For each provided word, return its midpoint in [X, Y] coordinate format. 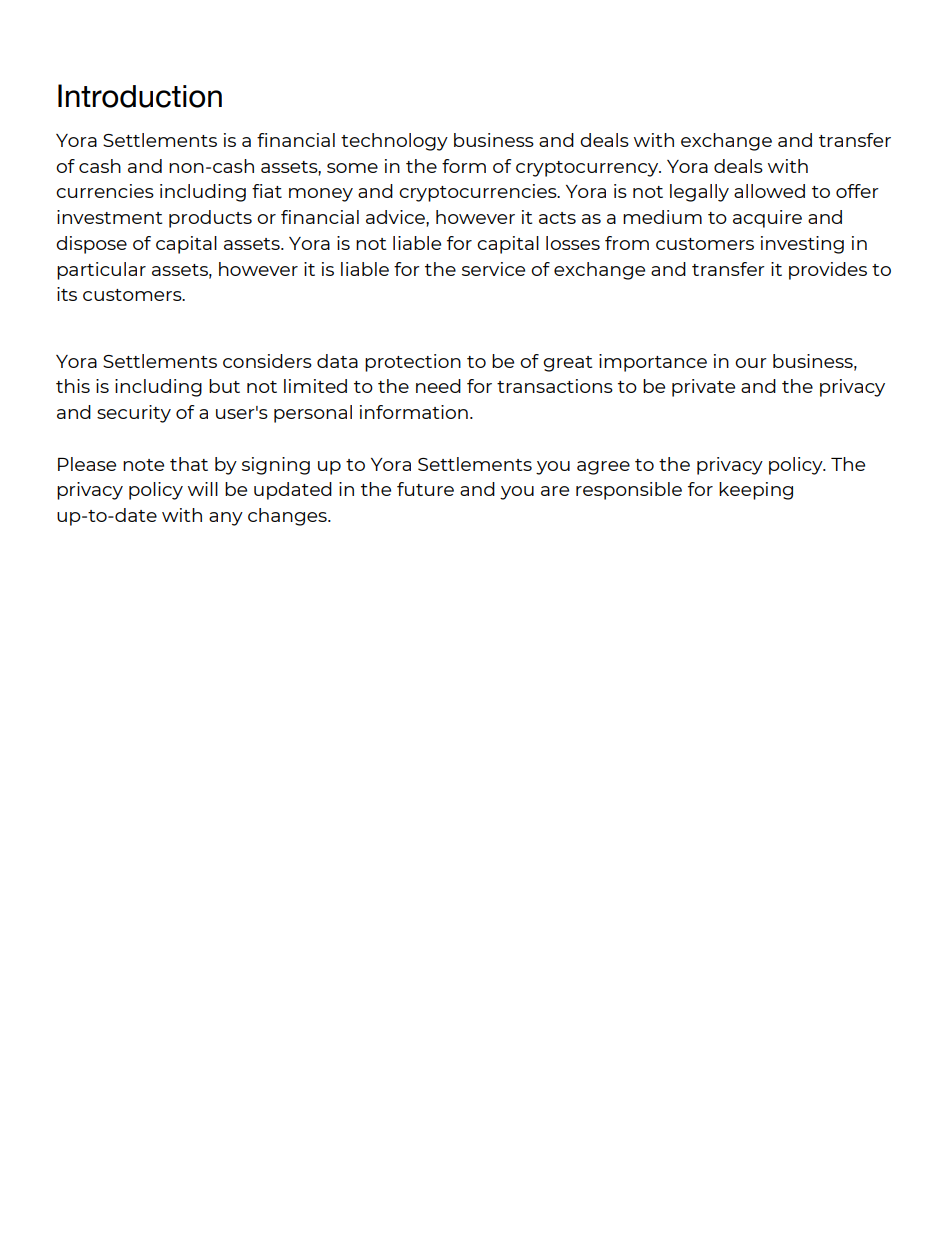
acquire [767, 219]
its [67, 294]
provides [828, 271]
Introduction [140, 96]
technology [394, 142]
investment [109, 217]
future [425, 489]
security [134, 414]
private [703, 388]
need [438, 386]
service [493, 269]
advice [396, 217]
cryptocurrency [588, 169]
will [203, 489]
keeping [756, 491]
